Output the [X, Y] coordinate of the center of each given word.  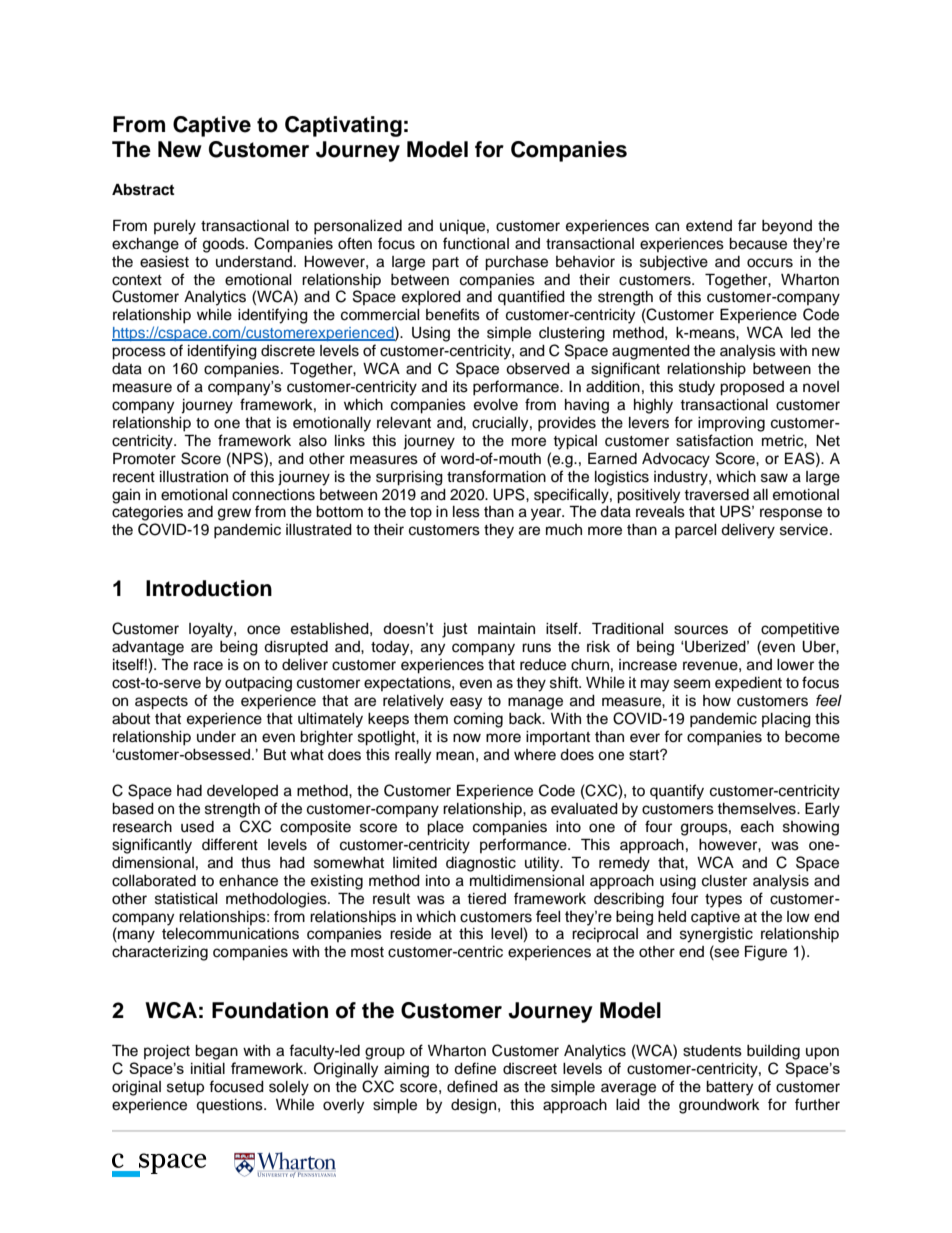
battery [729, 1088]
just [455, 630]
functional [476, 243]
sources [701, 630]
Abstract [143, 189]
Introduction [209, 588]
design [475, 1106]
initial [208, 1068]
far [747, 225]
